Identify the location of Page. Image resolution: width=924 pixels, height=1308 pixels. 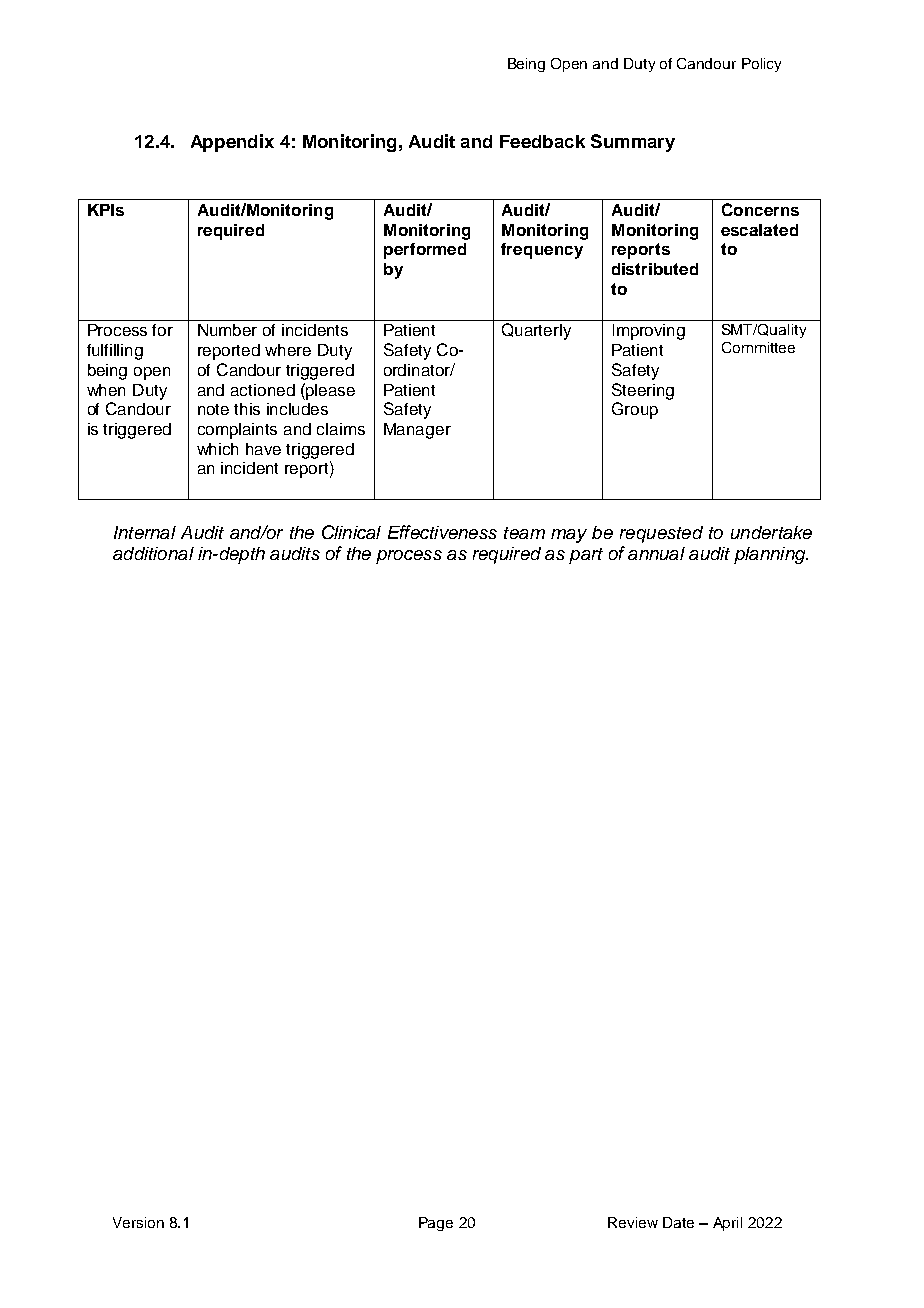
(436, 1224).
